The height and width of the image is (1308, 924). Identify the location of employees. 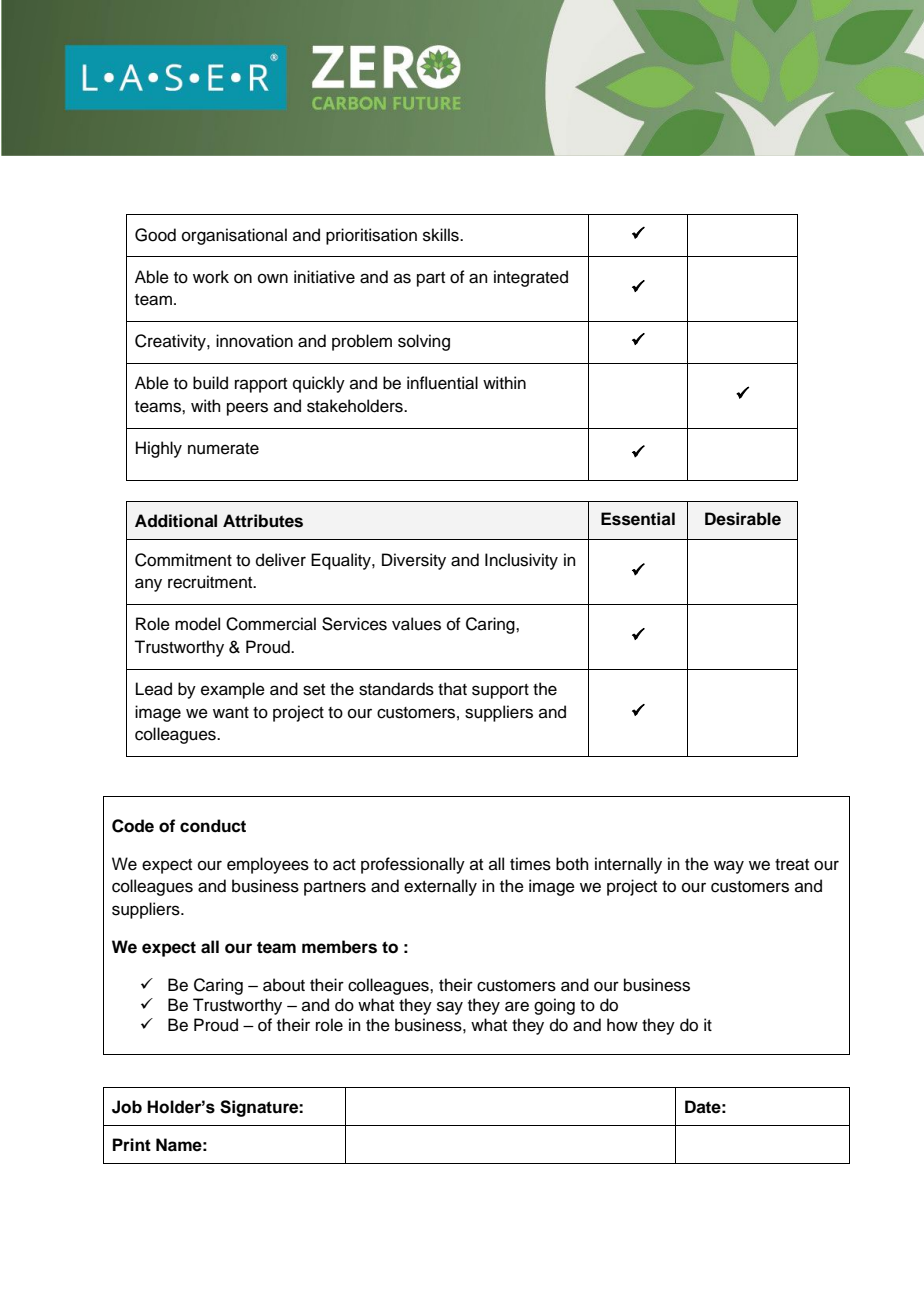
(268, 865).
